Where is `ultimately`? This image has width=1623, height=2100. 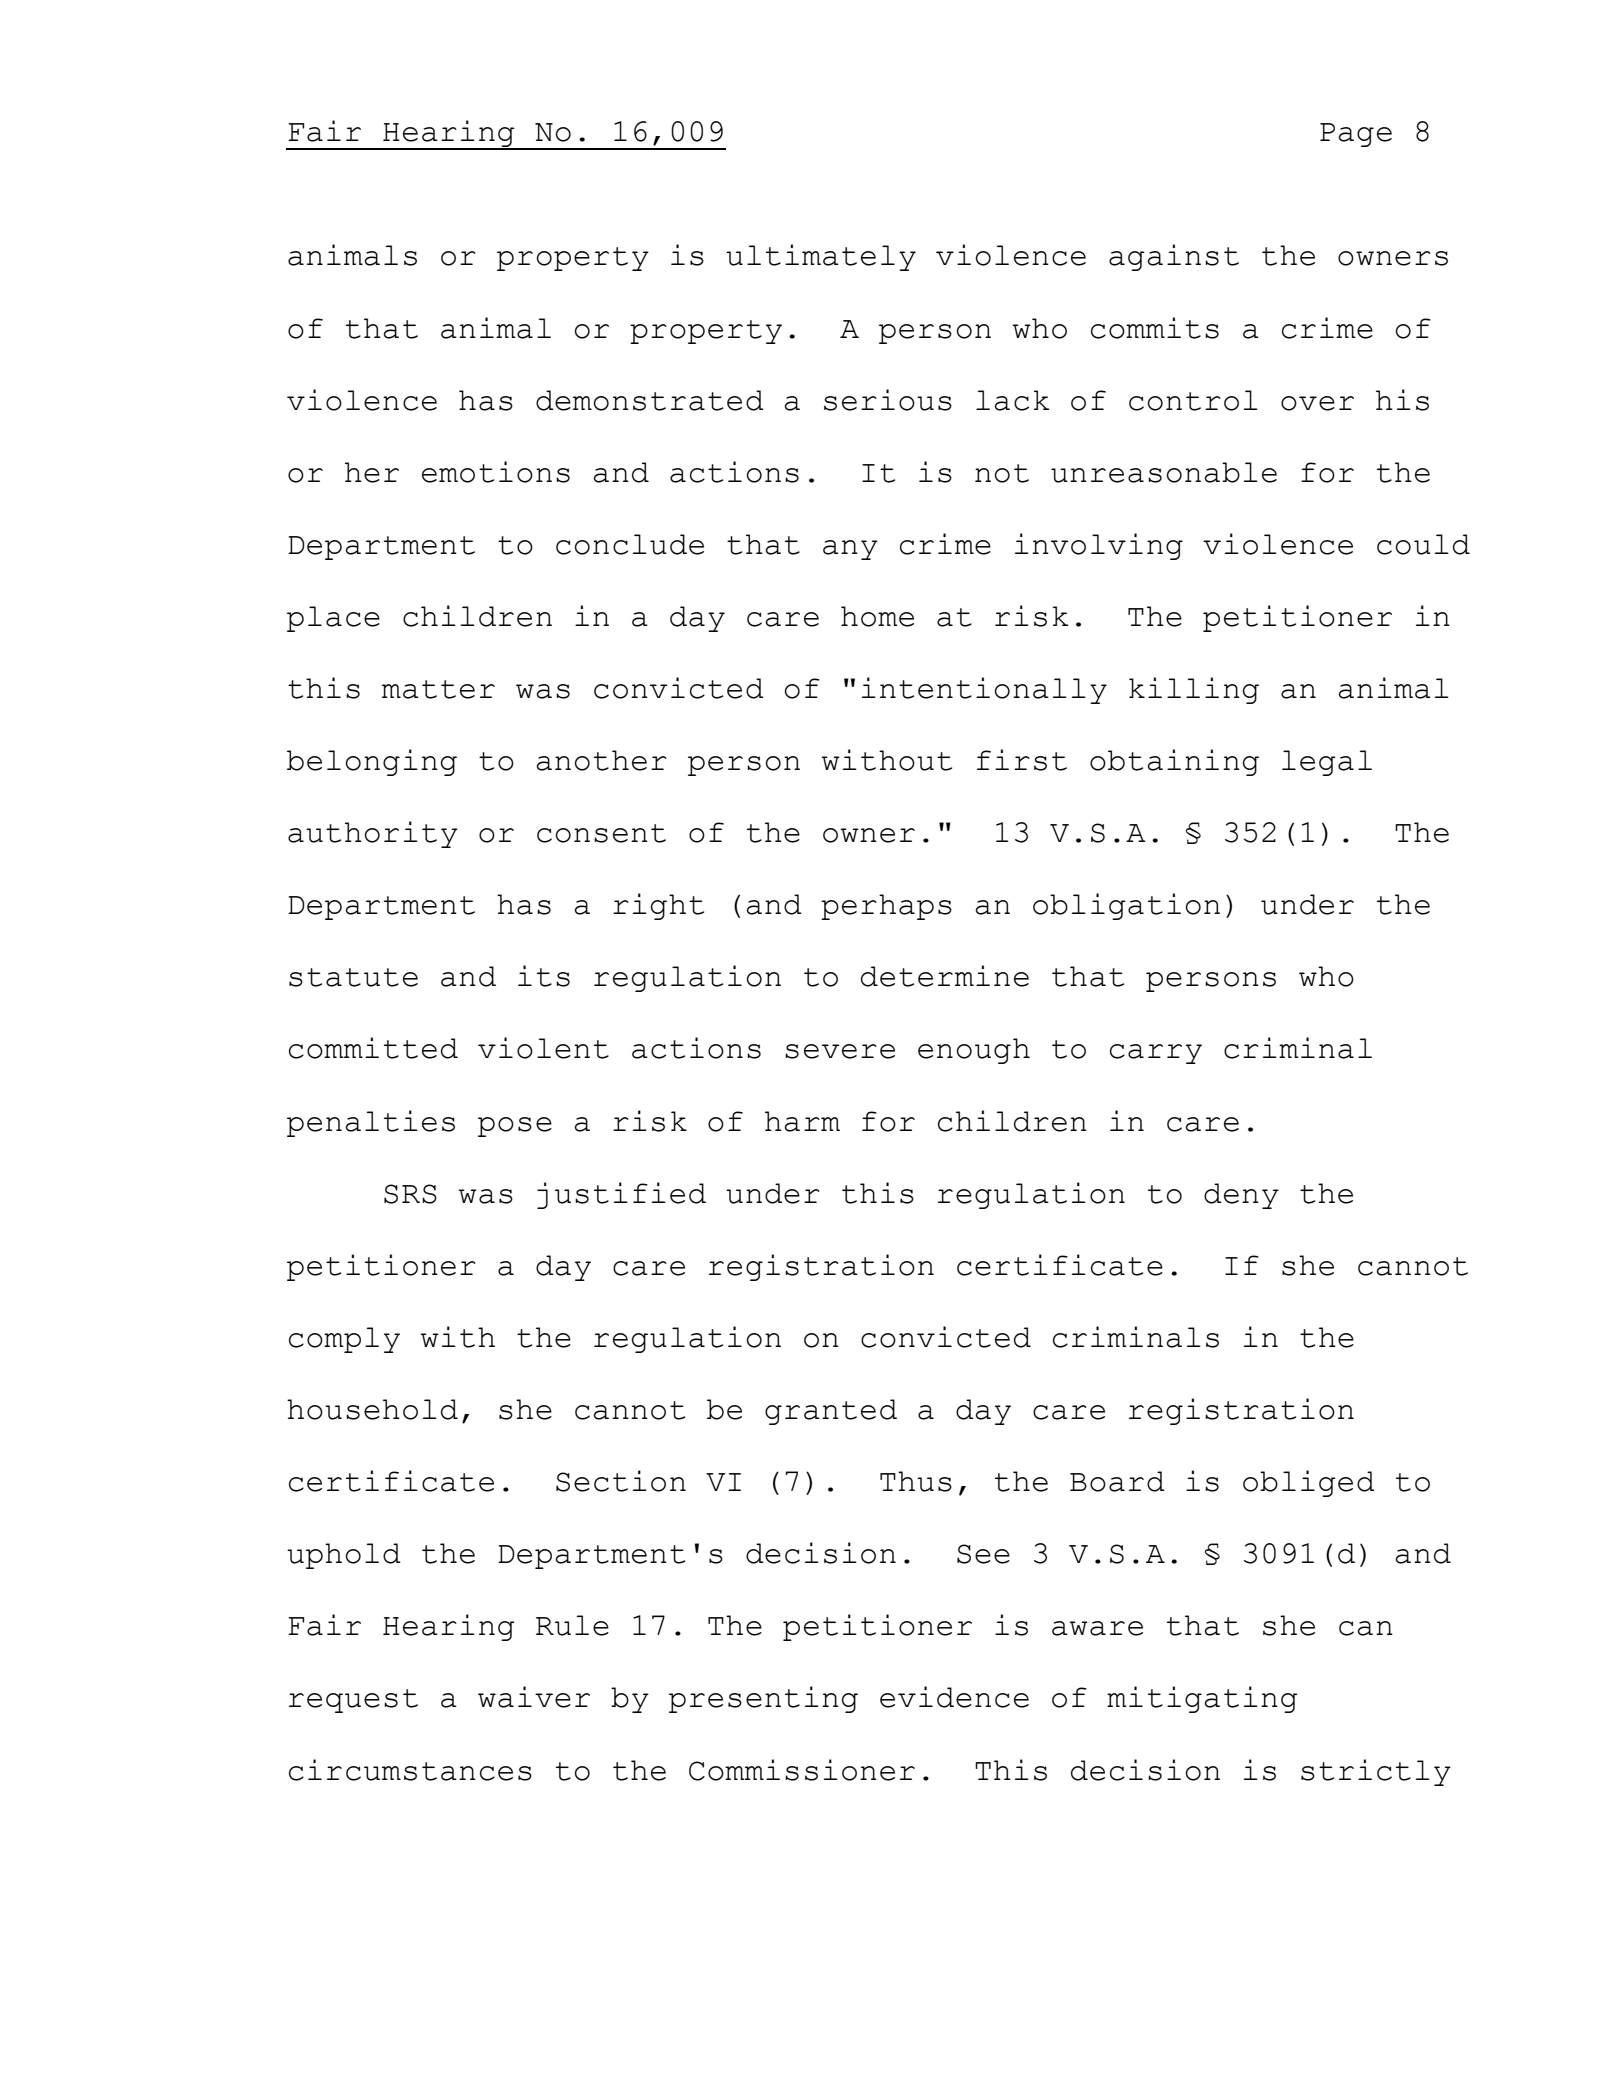 ultimately is located at coordinates (821, 257).
